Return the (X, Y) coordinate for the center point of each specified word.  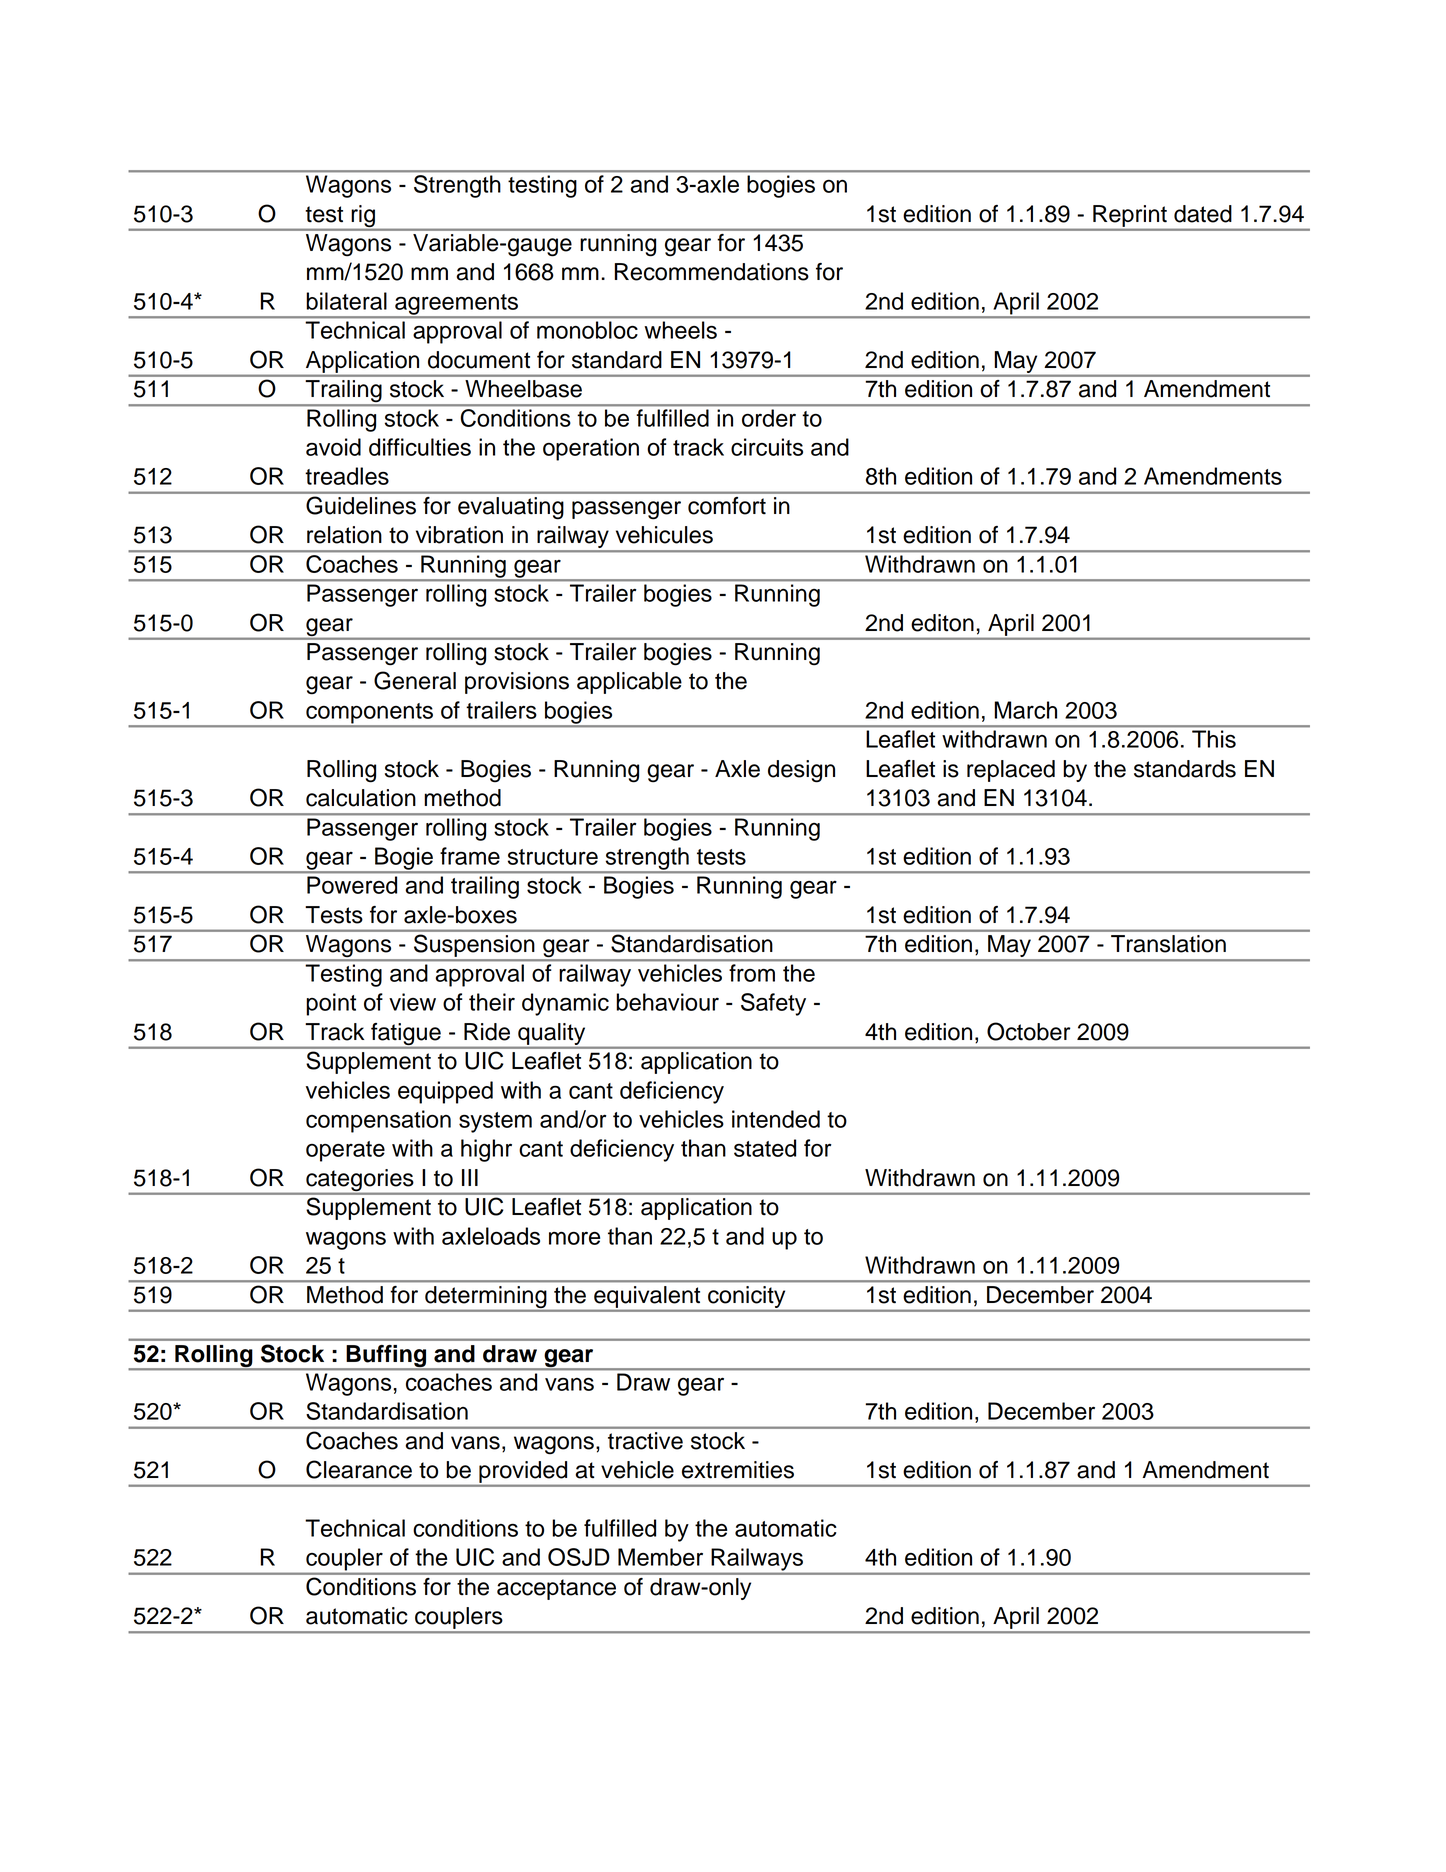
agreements (456, 305)
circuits (767, 447)
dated (1203, 214)
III (470, 1177)
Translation (1168, 944)
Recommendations (712, 272)
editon (942, 623)
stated (765, 1148)
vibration (459, 535)
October (1029, 1031)
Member (660, 1557)
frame (470, 856)
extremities (738, 1470)
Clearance (359, 1469)
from (752, 973)
